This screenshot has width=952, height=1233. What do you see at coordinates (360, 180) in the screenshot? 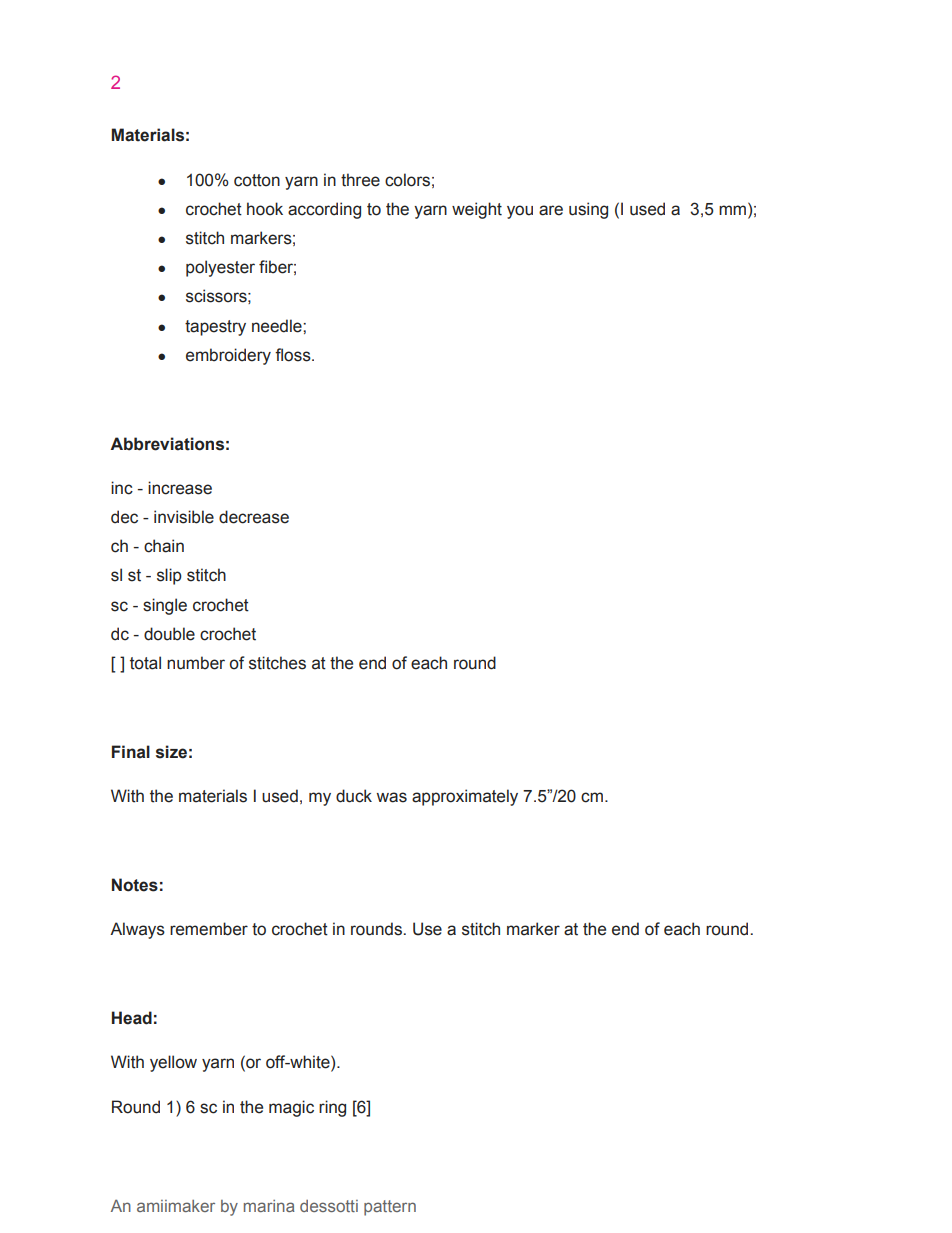
I see `three` at bounding box center [360, 180].
